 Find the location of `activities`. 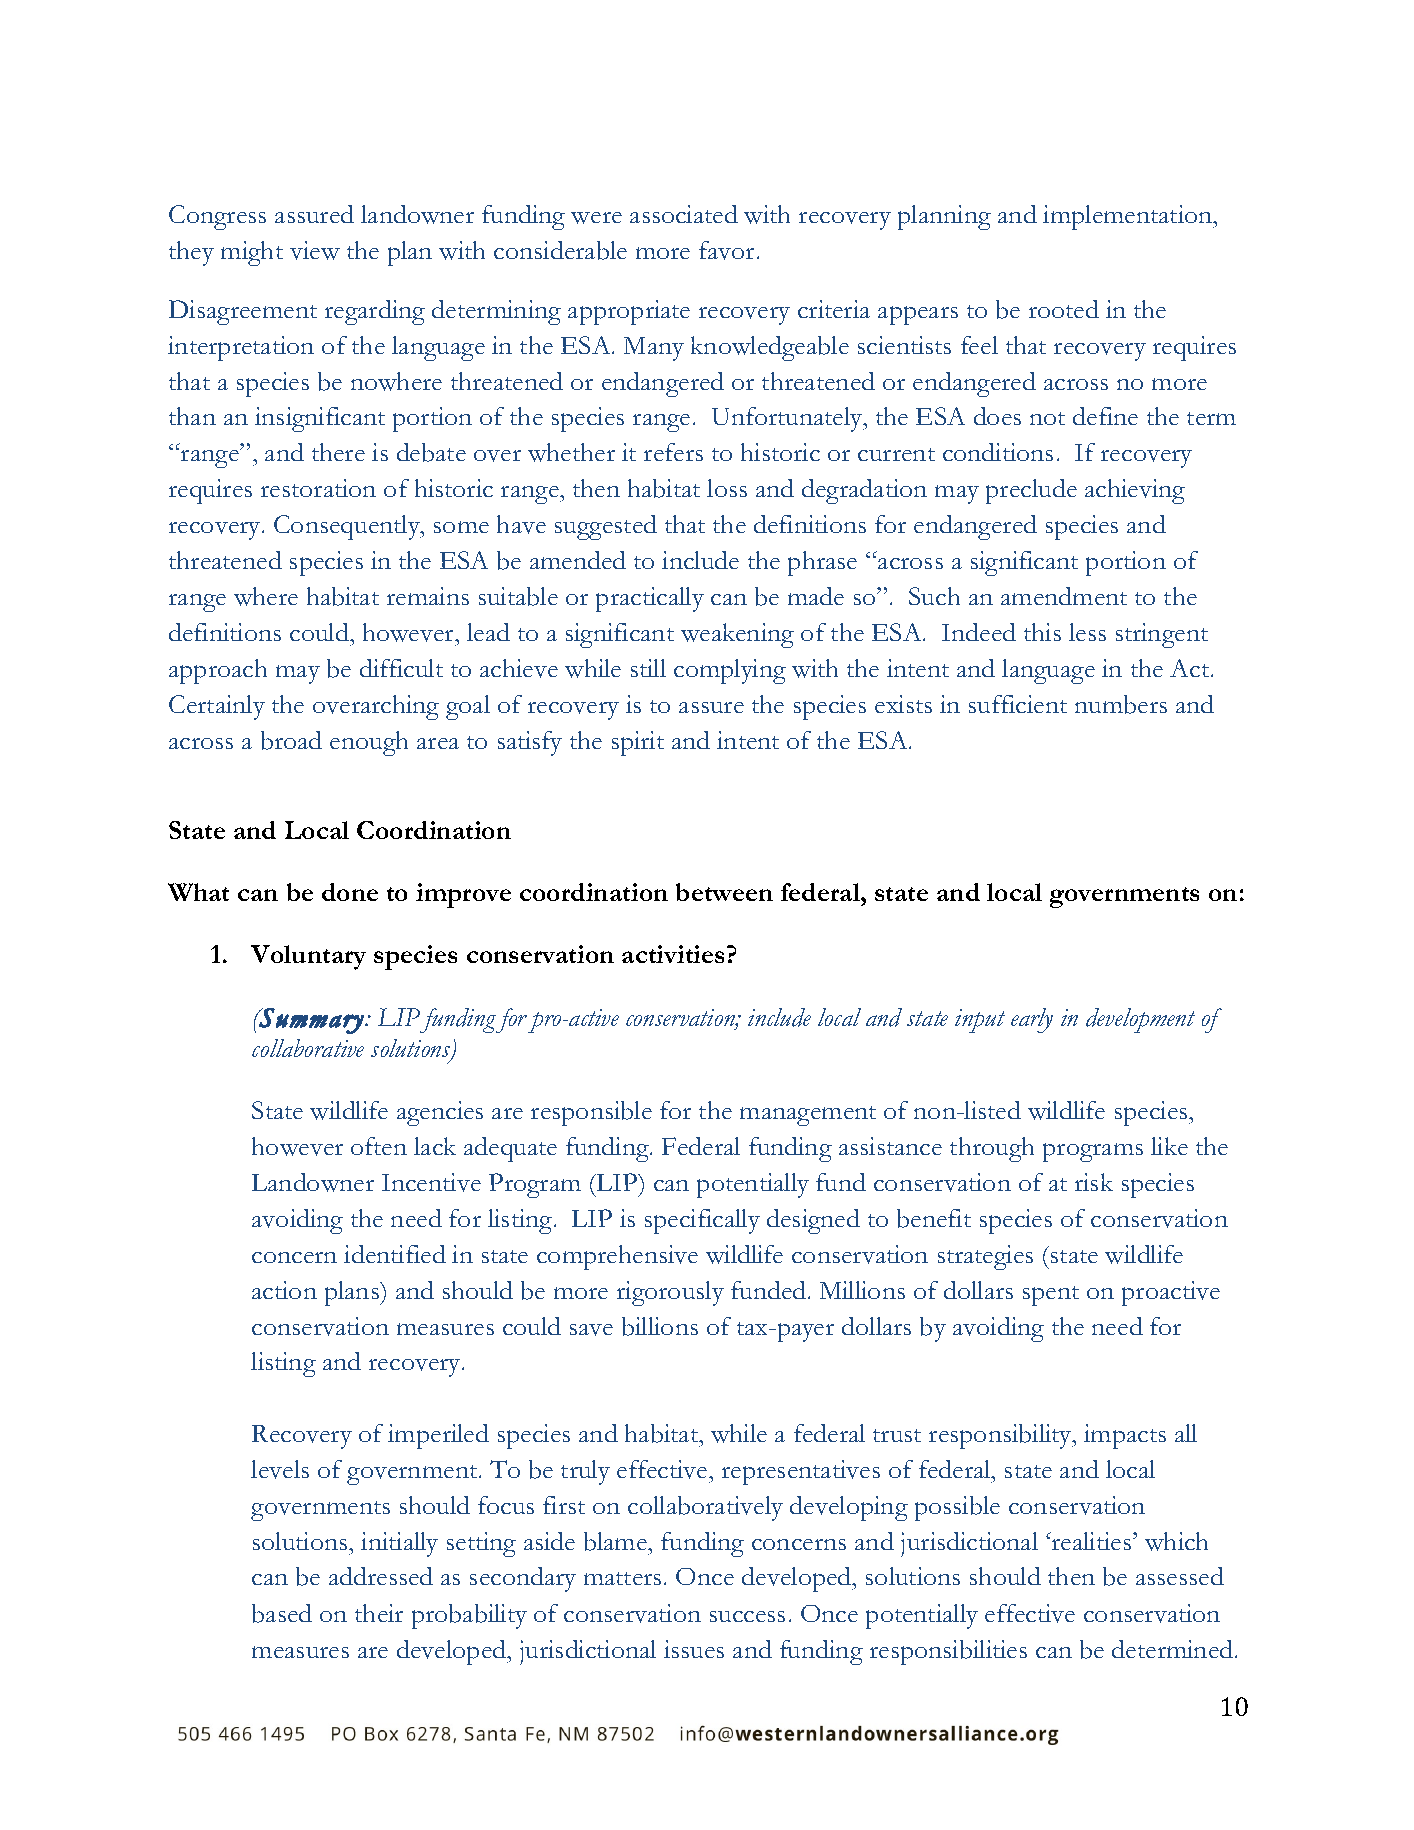

activities is located at coordinates (675, 954).
